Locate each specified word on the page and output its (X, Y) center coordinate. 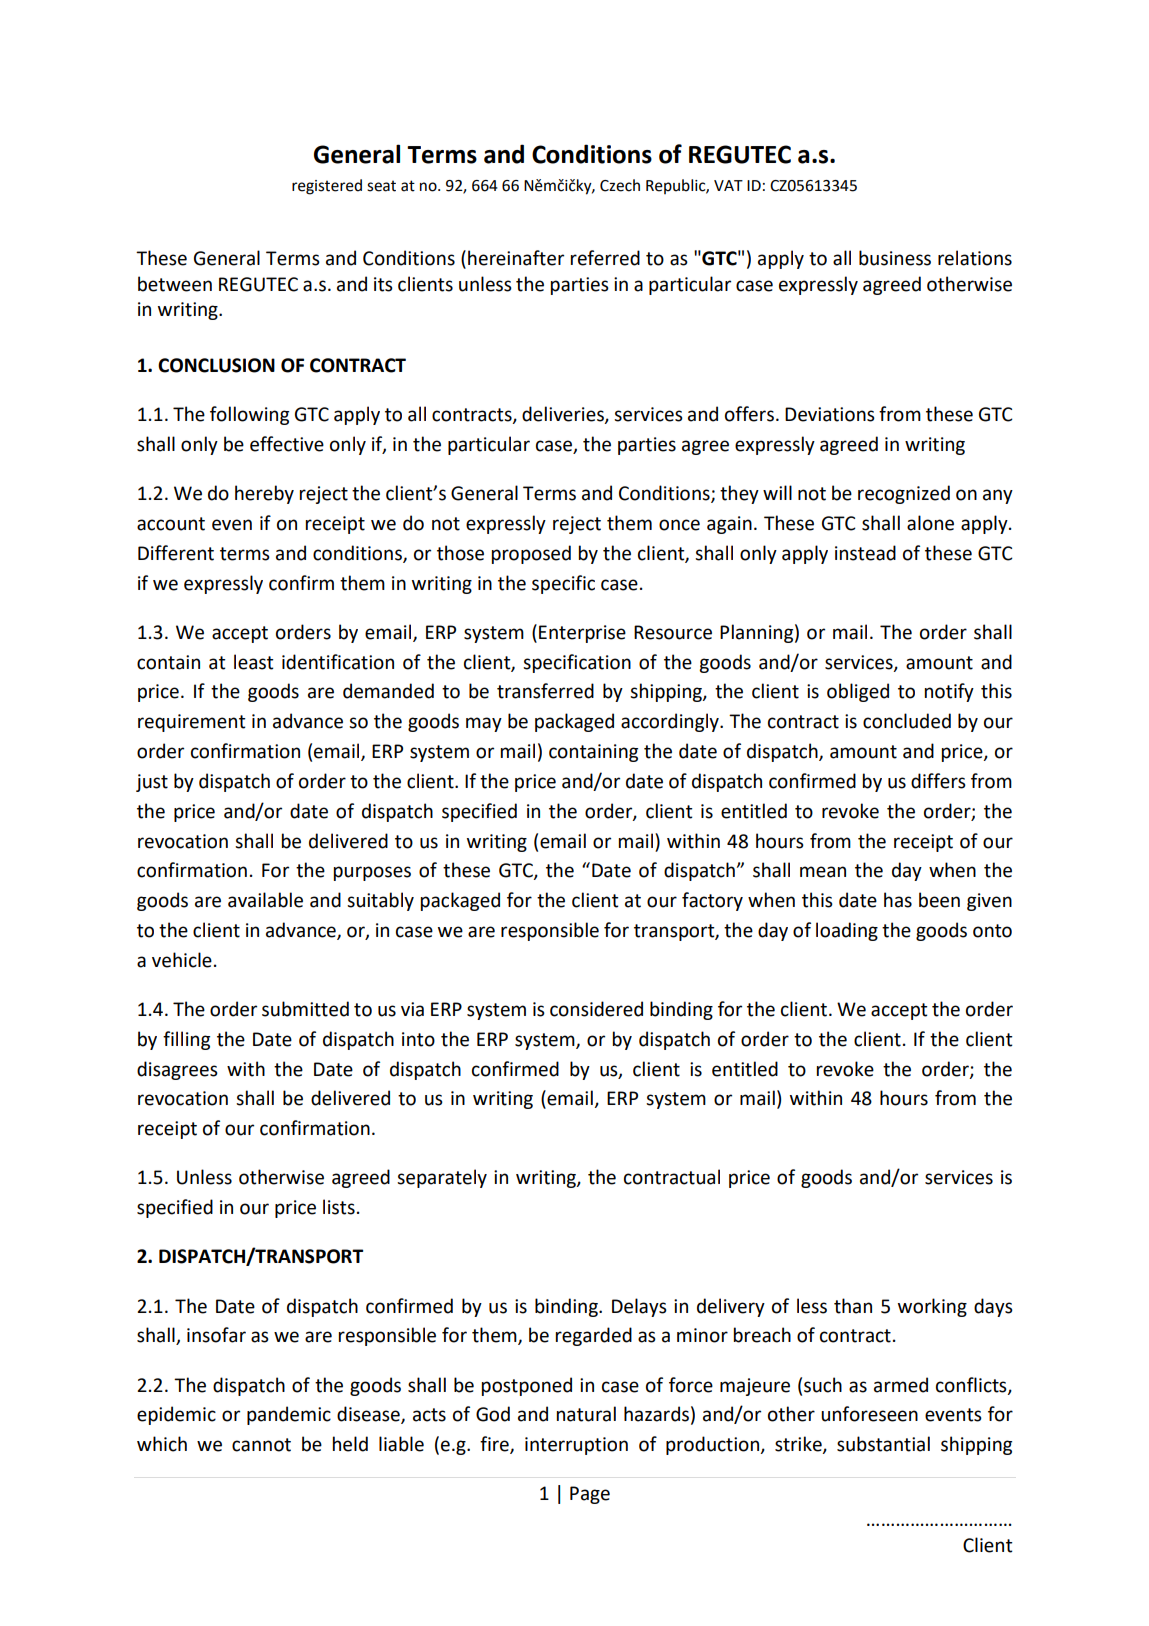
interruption (576, 1446)
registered (327, 187)
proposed (531, 554)
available (265, 900)
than (853, 1306)
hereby (264, 494)
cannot (261, 1445)
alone (930, 523)
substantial (883, 1444)
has (898, 900)
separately (442, 1178)
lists (339, 1207)
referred (605, 258)
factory (712, 901)
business (895, 258)
